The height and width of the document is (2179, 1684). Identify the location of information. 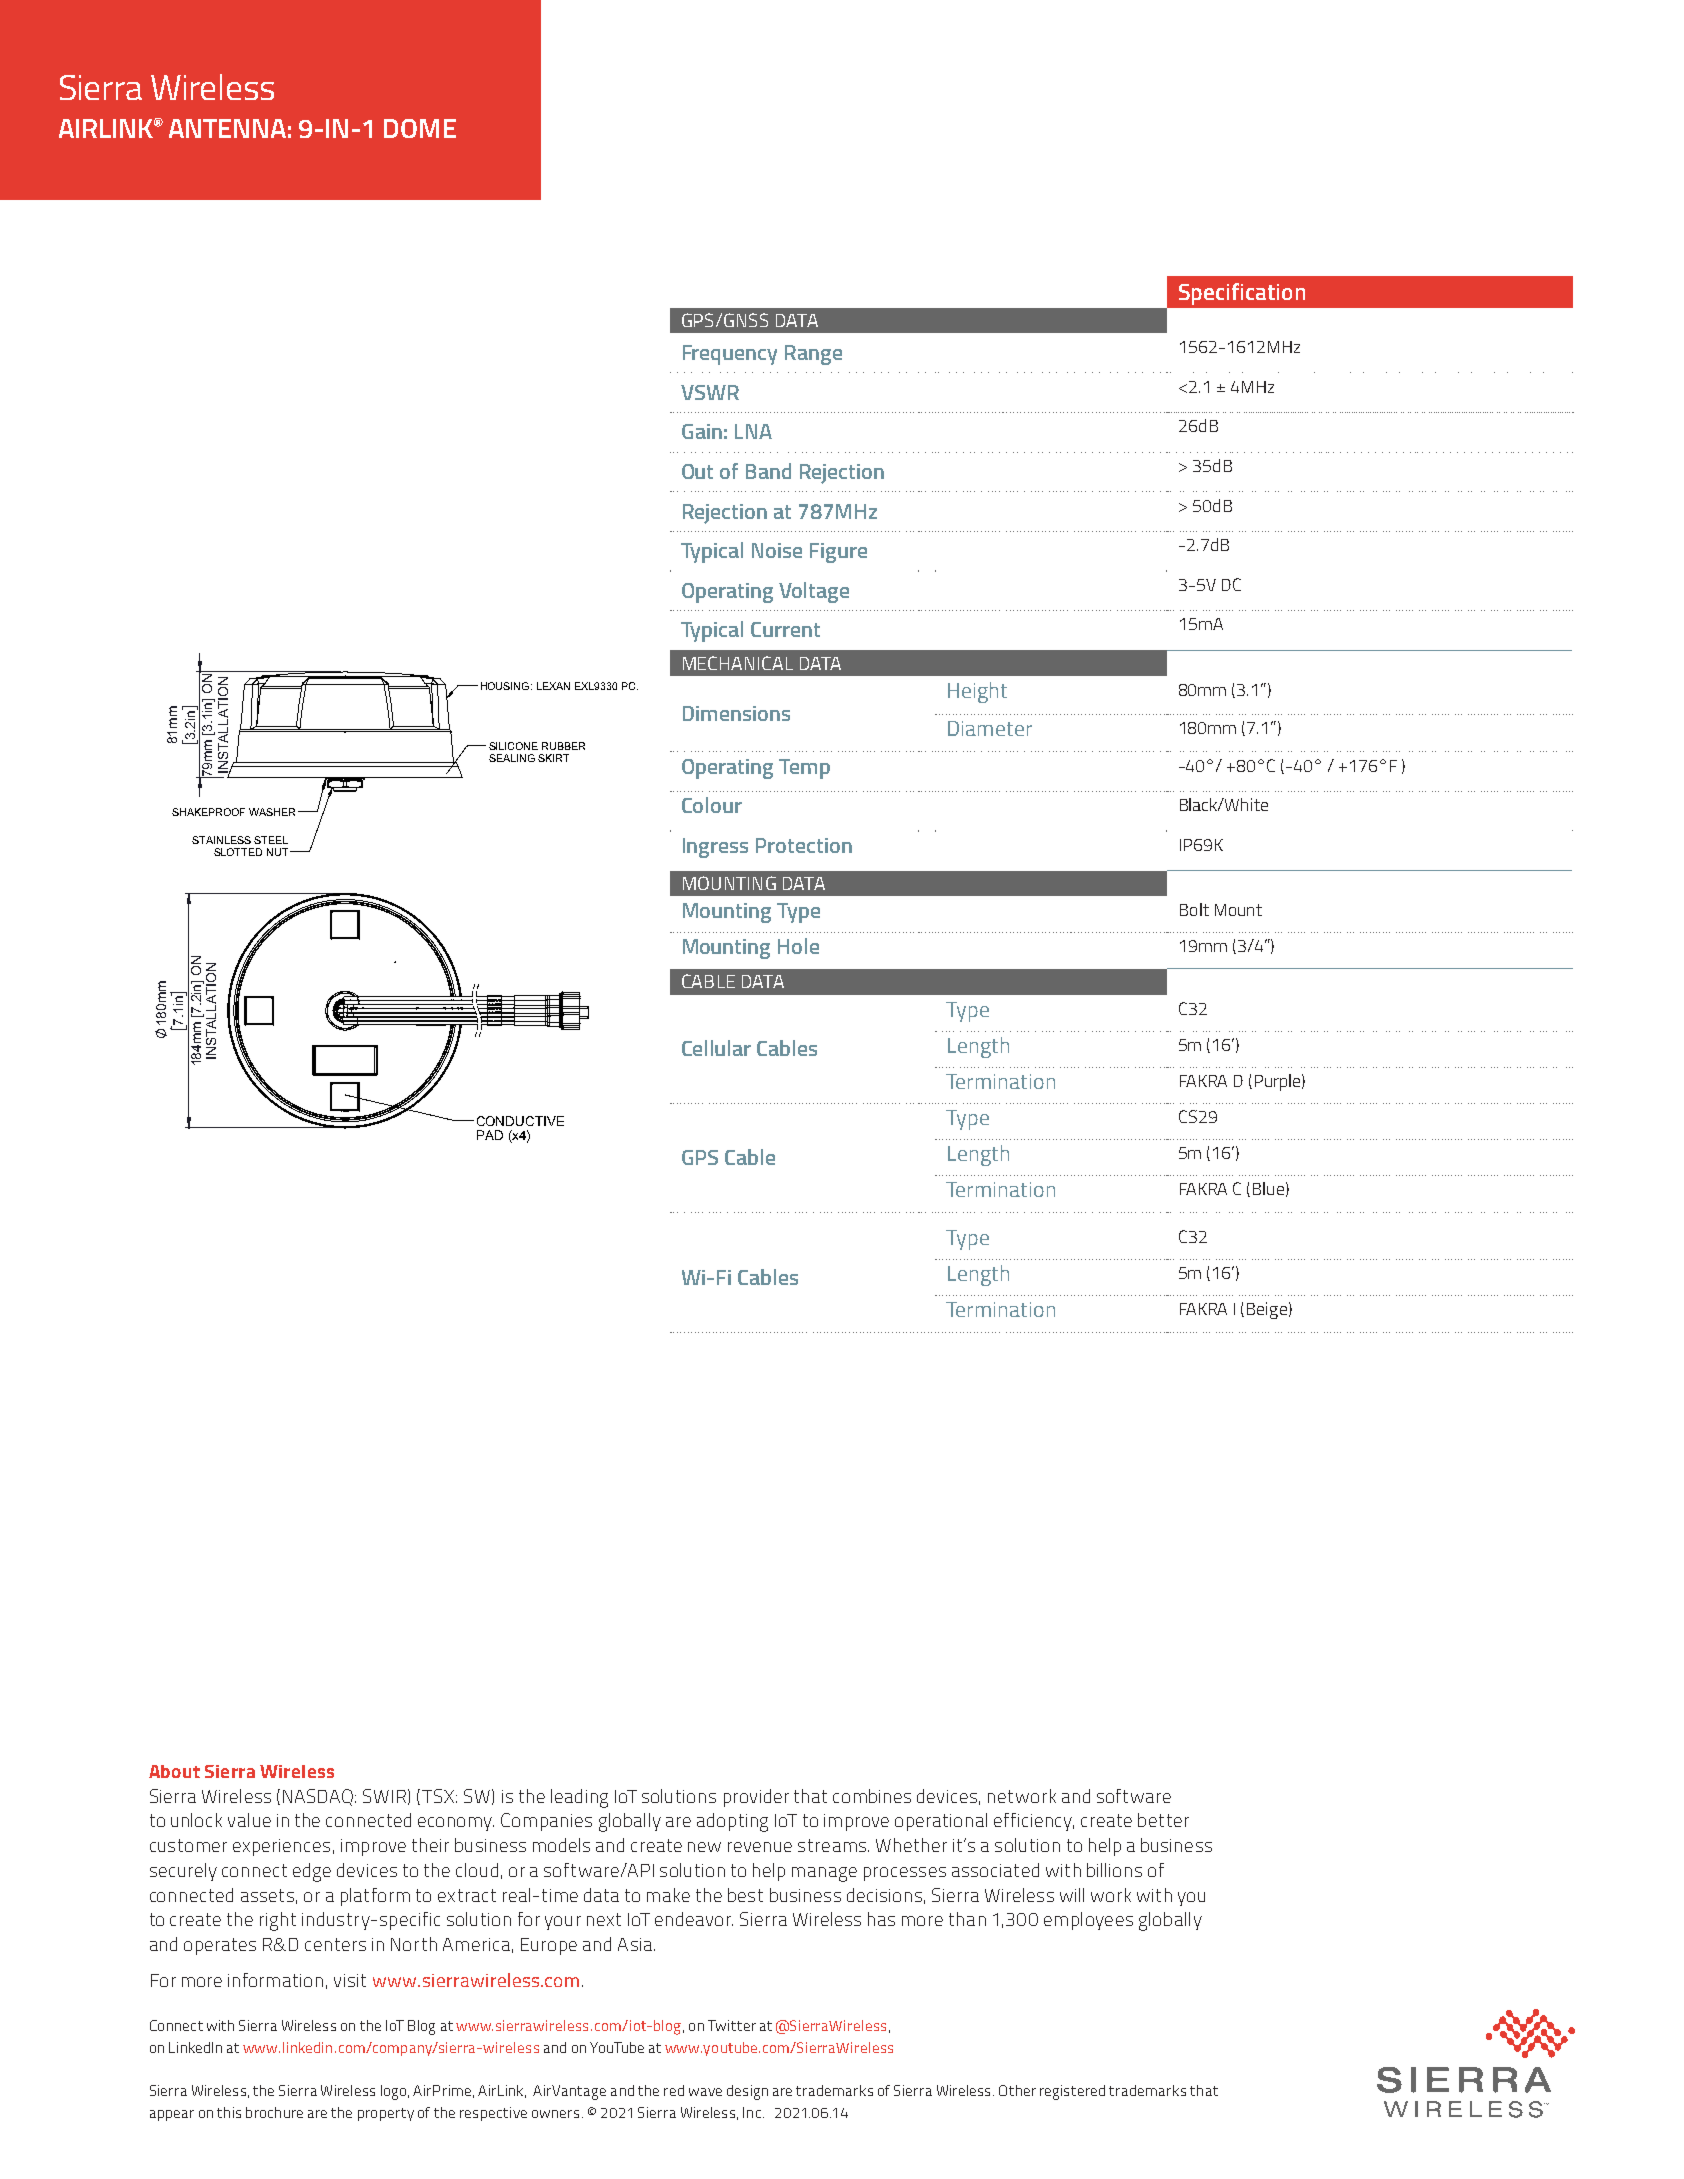
(275, 1980).
